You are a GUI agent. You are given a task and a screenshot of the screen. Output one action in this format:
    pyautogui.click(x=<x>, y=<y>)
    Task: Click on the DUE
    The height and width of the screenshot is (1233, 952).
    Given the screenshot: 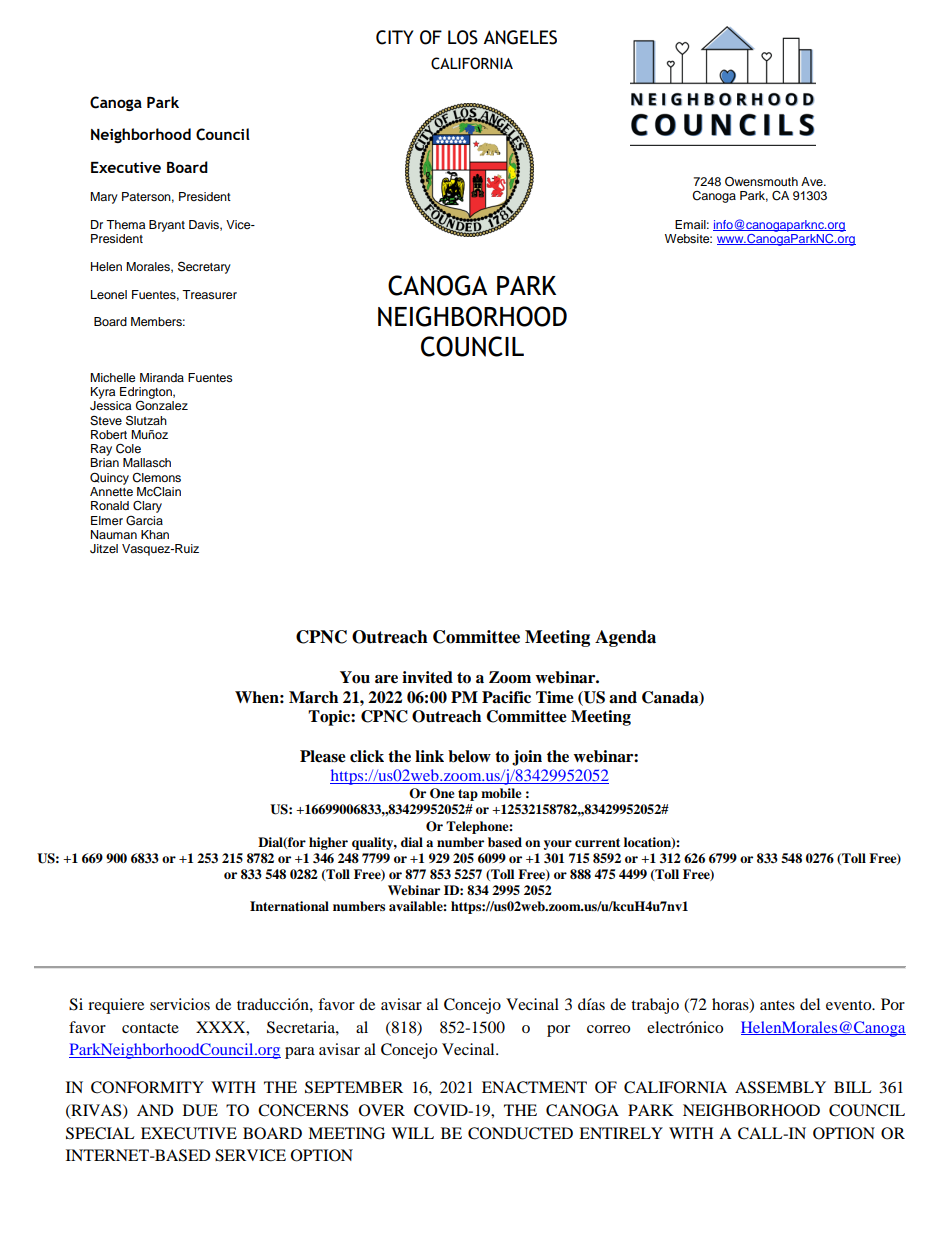 What is the action you would take?
    pyautogui.click(x=200, y=1110)
